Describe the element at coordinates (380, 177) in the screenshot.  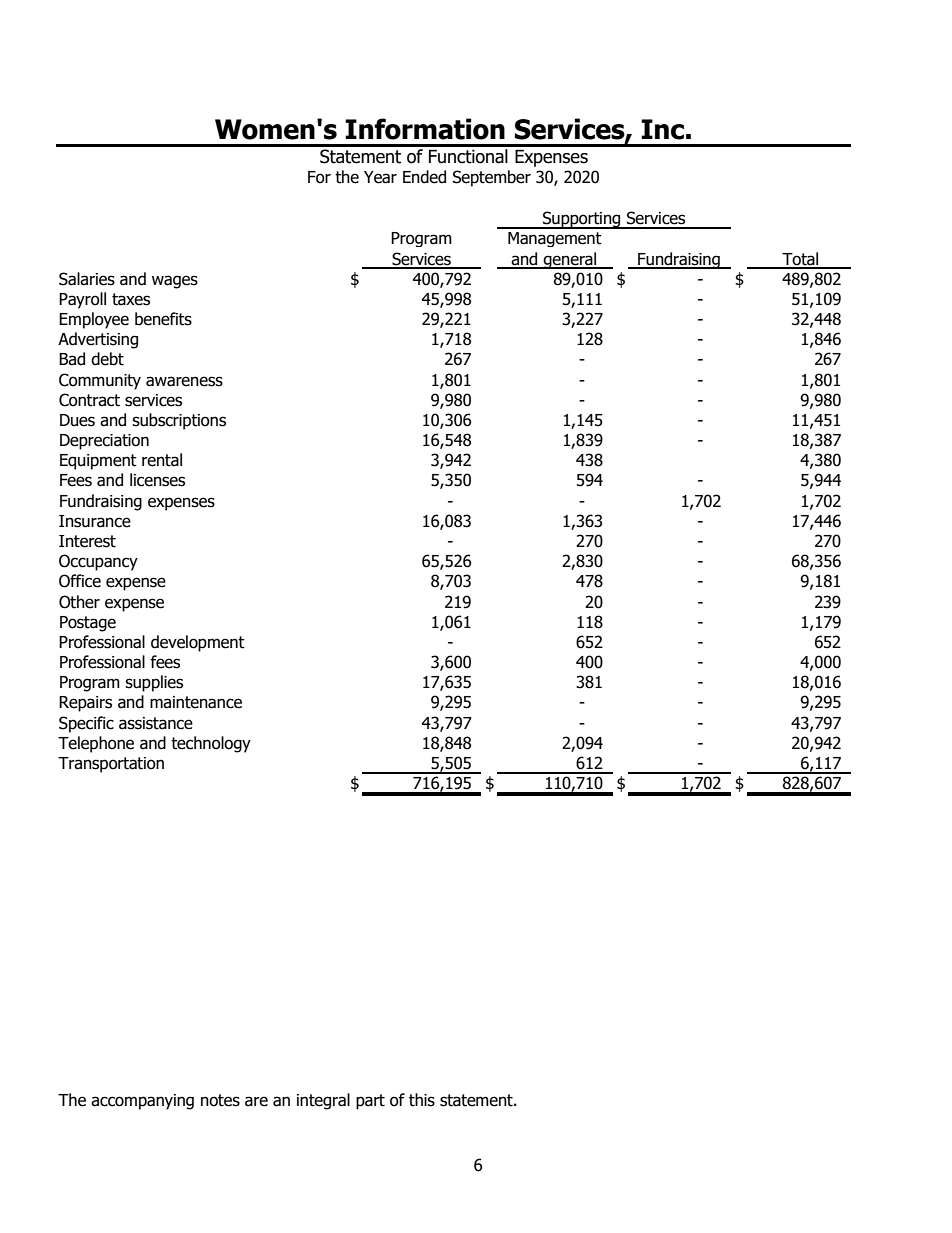
I see `Year` at that location.
